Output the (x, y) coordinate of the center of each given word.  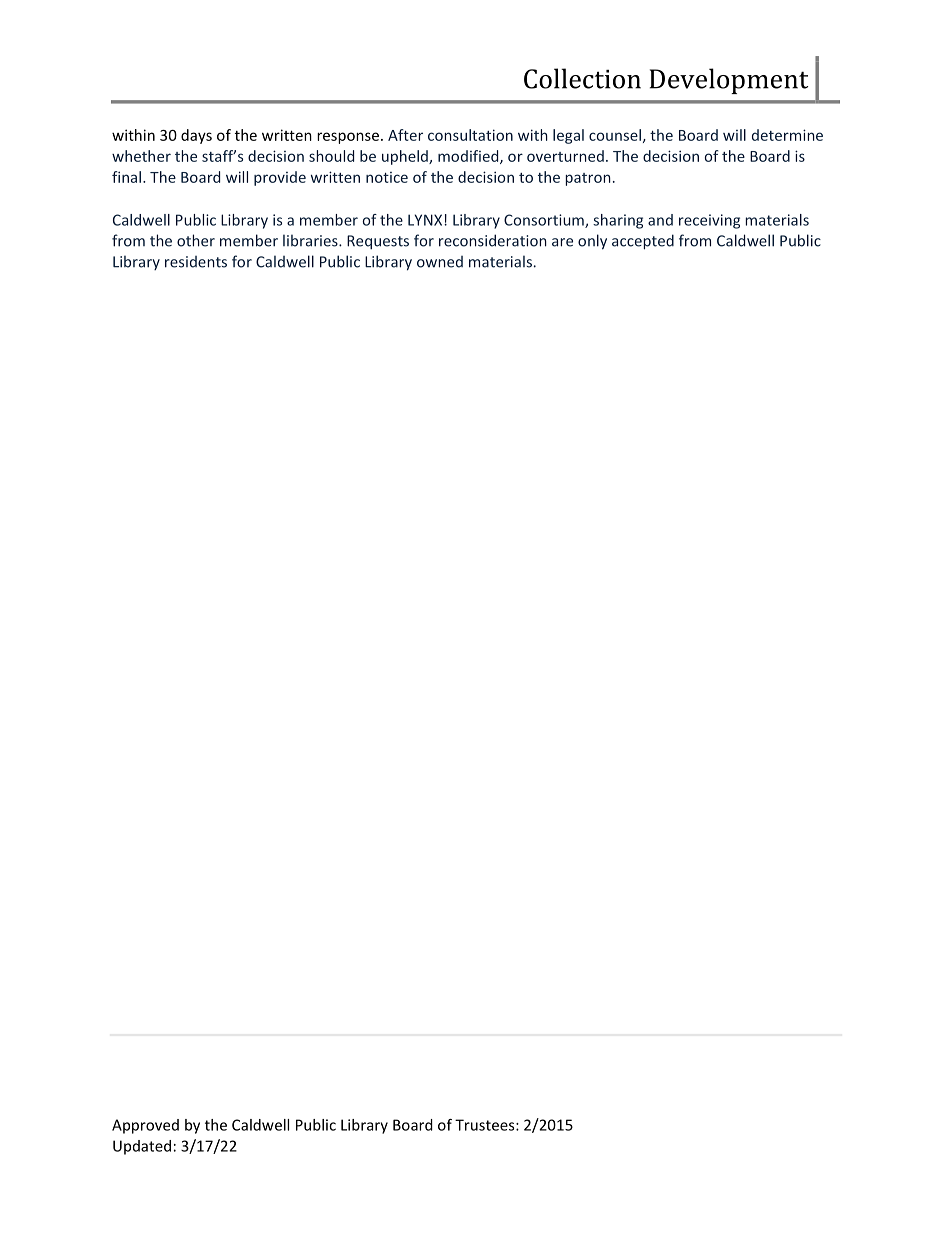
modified (469, 157)
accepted (643, 242)
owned (440, 262)
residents (196, 262)
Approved (145, 1126)
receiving (709, 221)
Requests (378, 242)
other (196, 240)
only (592, 242)
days (196, 136)
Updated (142, 1147)
